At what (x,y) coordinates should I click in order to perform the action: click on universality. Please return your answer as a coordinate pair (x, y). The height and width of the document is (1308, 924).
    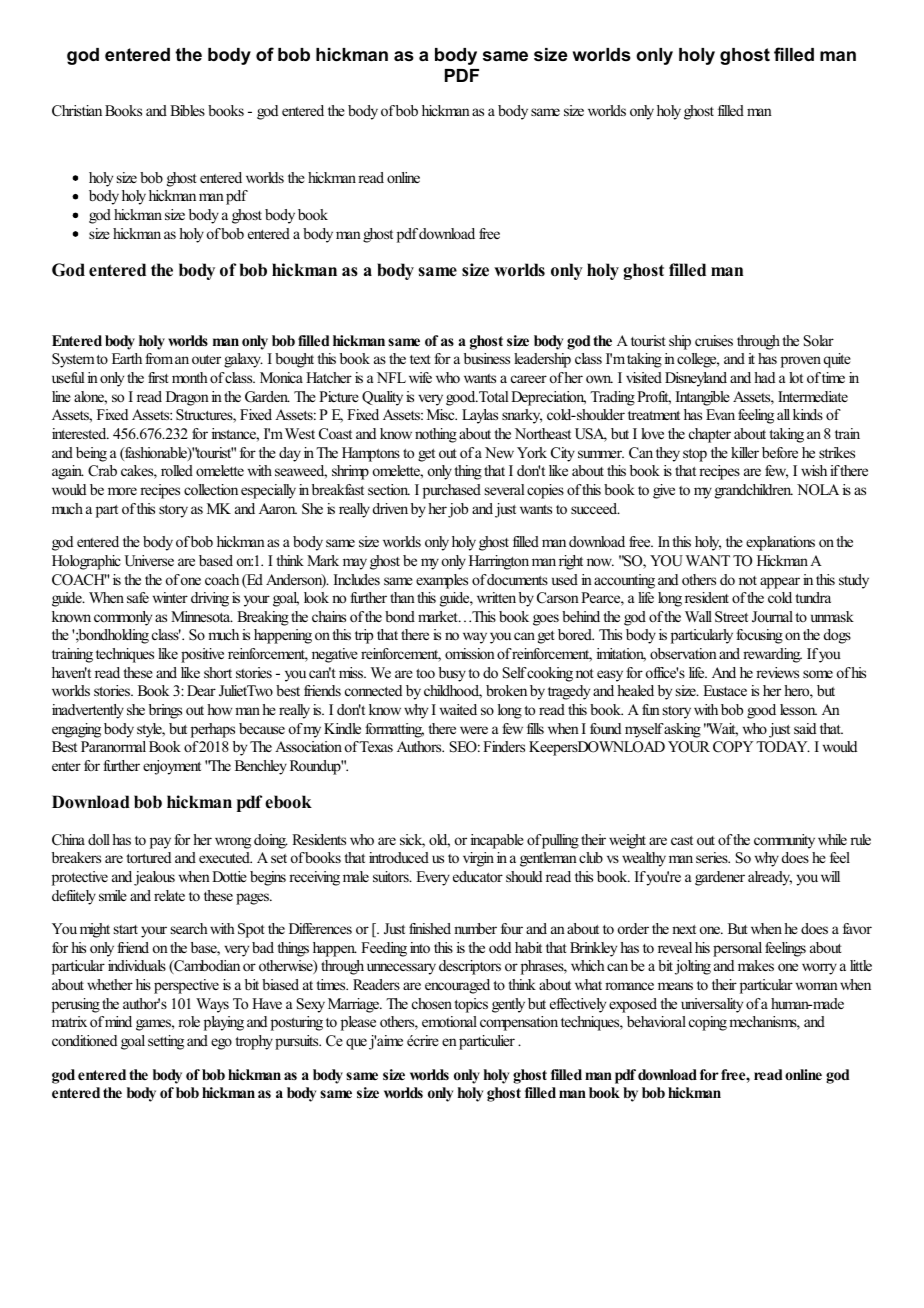
    Looking at the image, I should click on (712, 1005).
